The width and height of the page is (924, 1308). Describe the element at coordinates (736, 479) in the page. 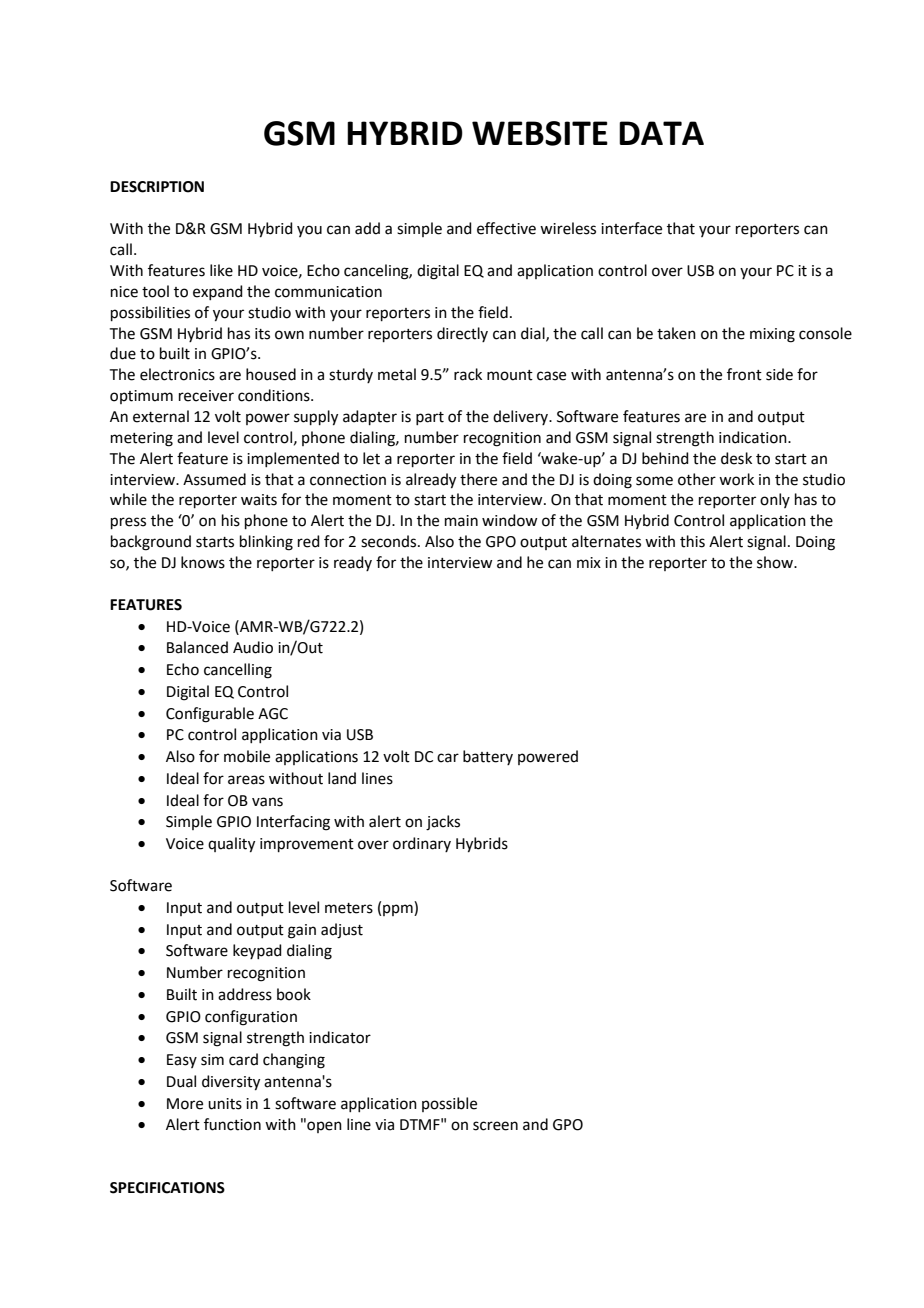

I see `work` at that location.
